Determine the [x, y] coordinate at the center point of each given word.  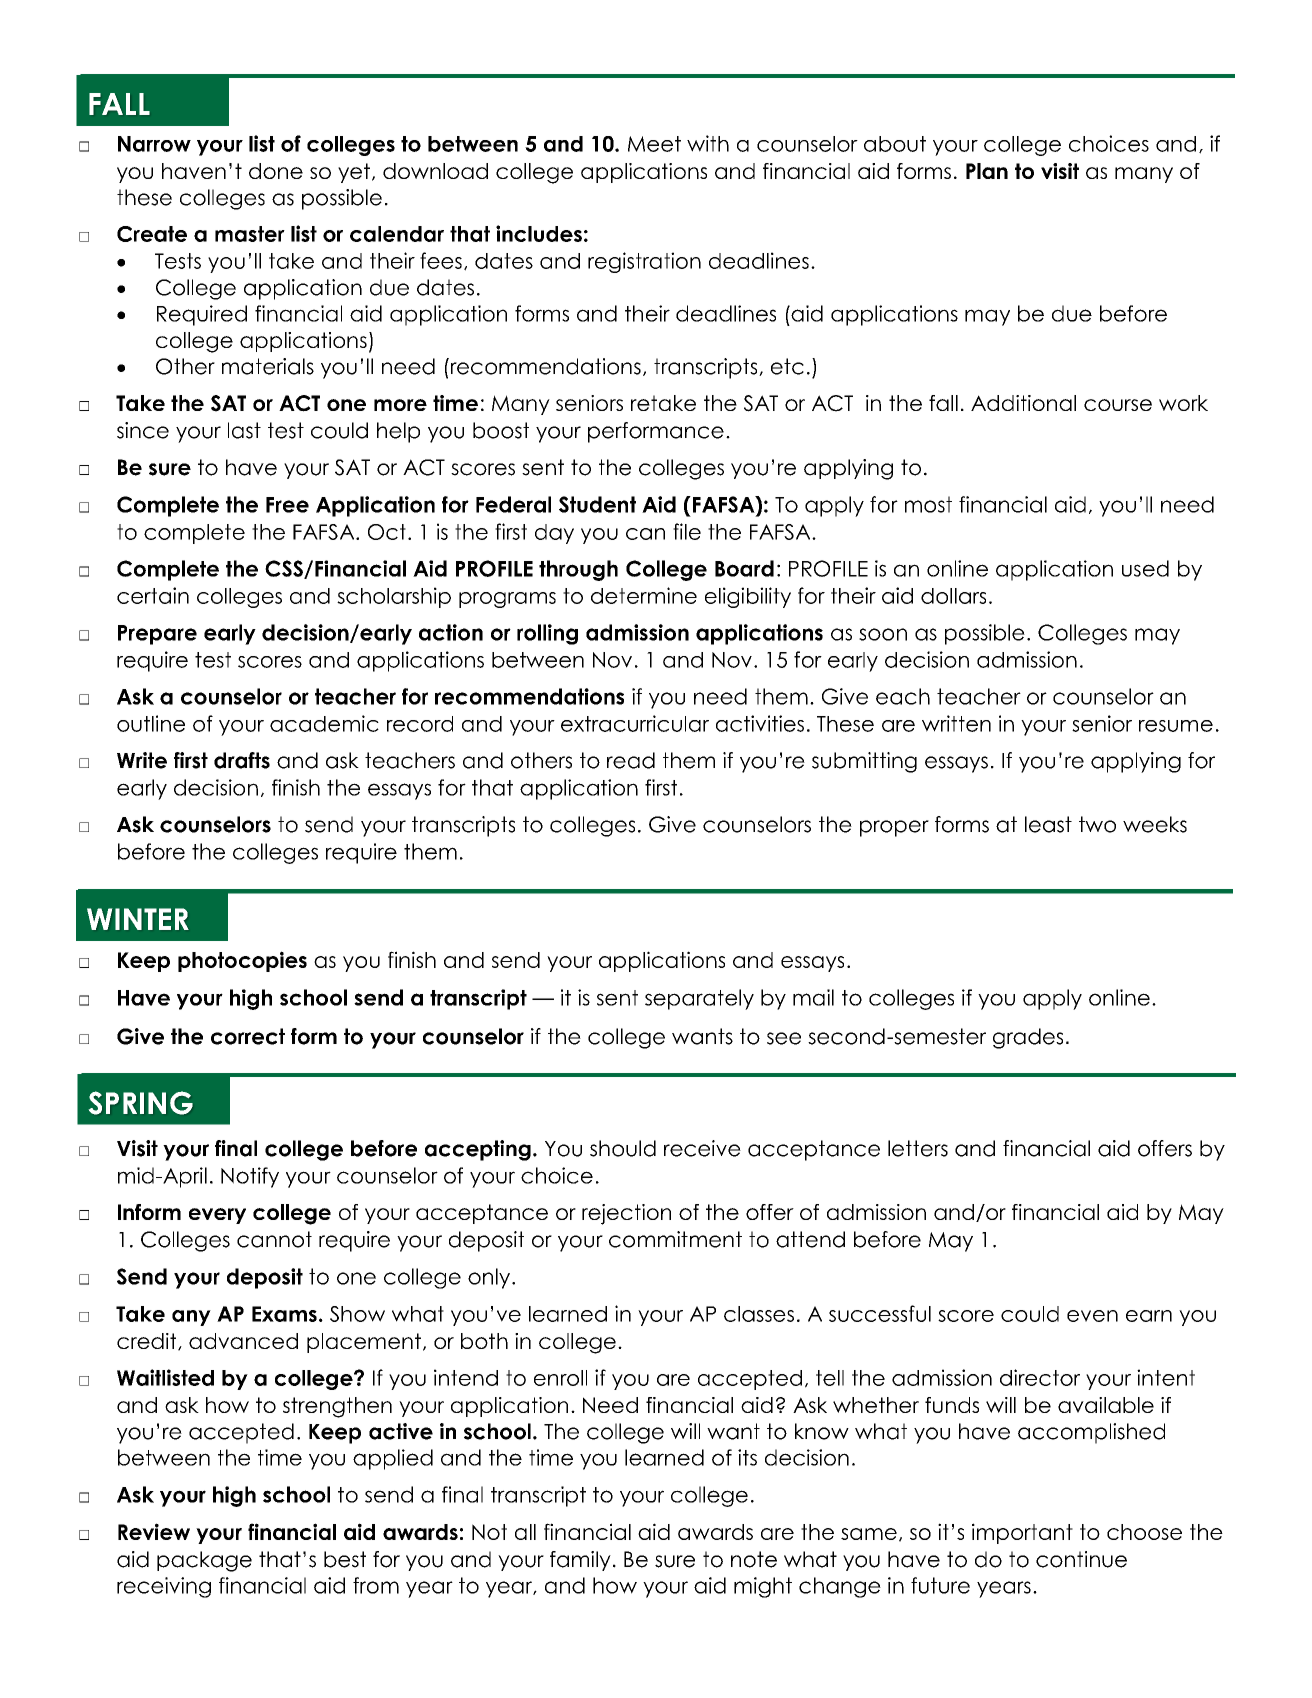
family [580, 1561]
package [204, 1561]
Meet [654, 144]
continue [1081, 1559]
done [276, 171]
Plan [987, 171]
